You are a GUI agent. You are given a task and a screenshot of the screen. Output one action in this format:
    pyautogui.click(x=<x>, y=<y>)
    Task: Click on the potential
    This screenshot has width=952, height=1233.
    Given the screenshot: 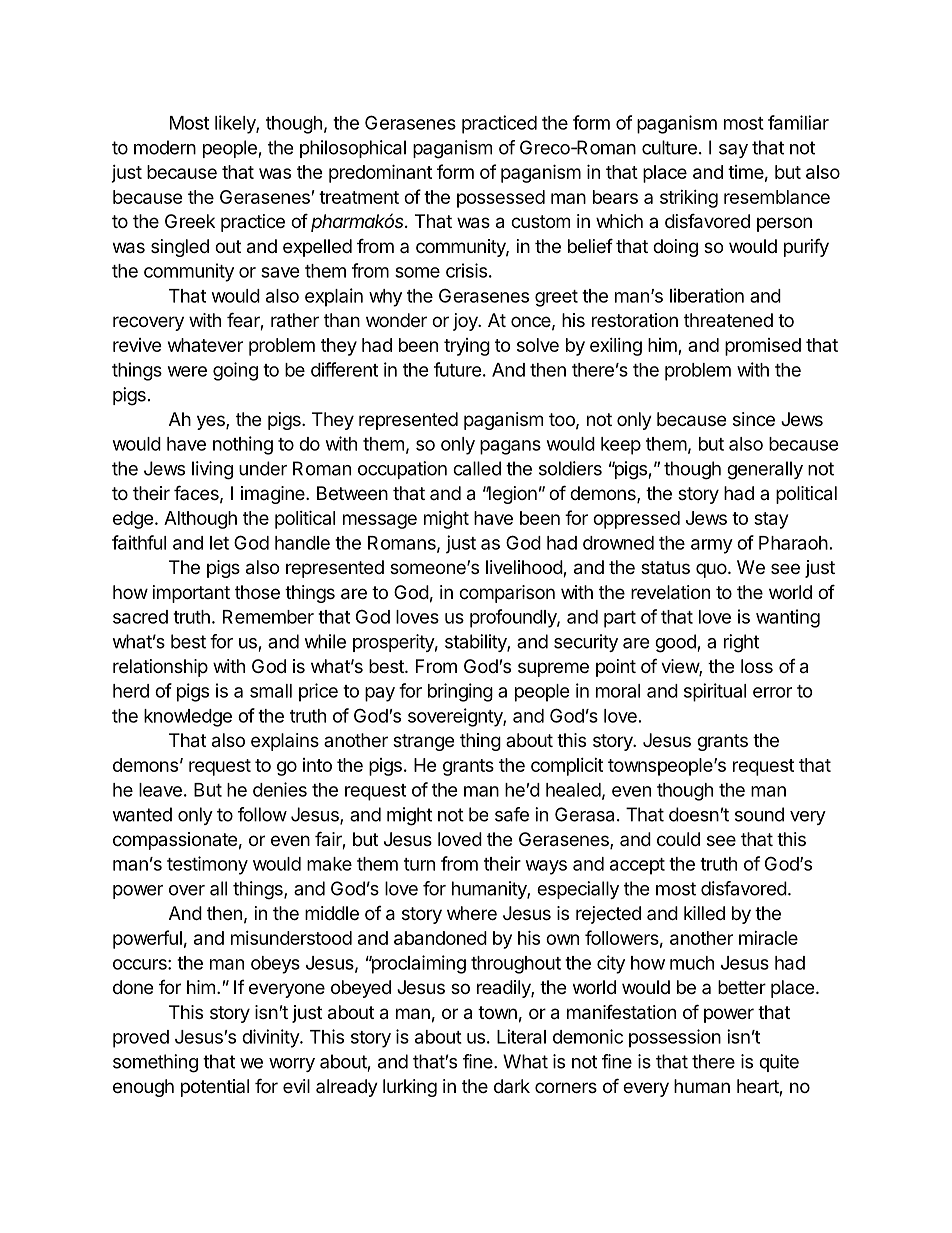 What is the action you would take?
    pyautogui.click(x=215, y=1088)
